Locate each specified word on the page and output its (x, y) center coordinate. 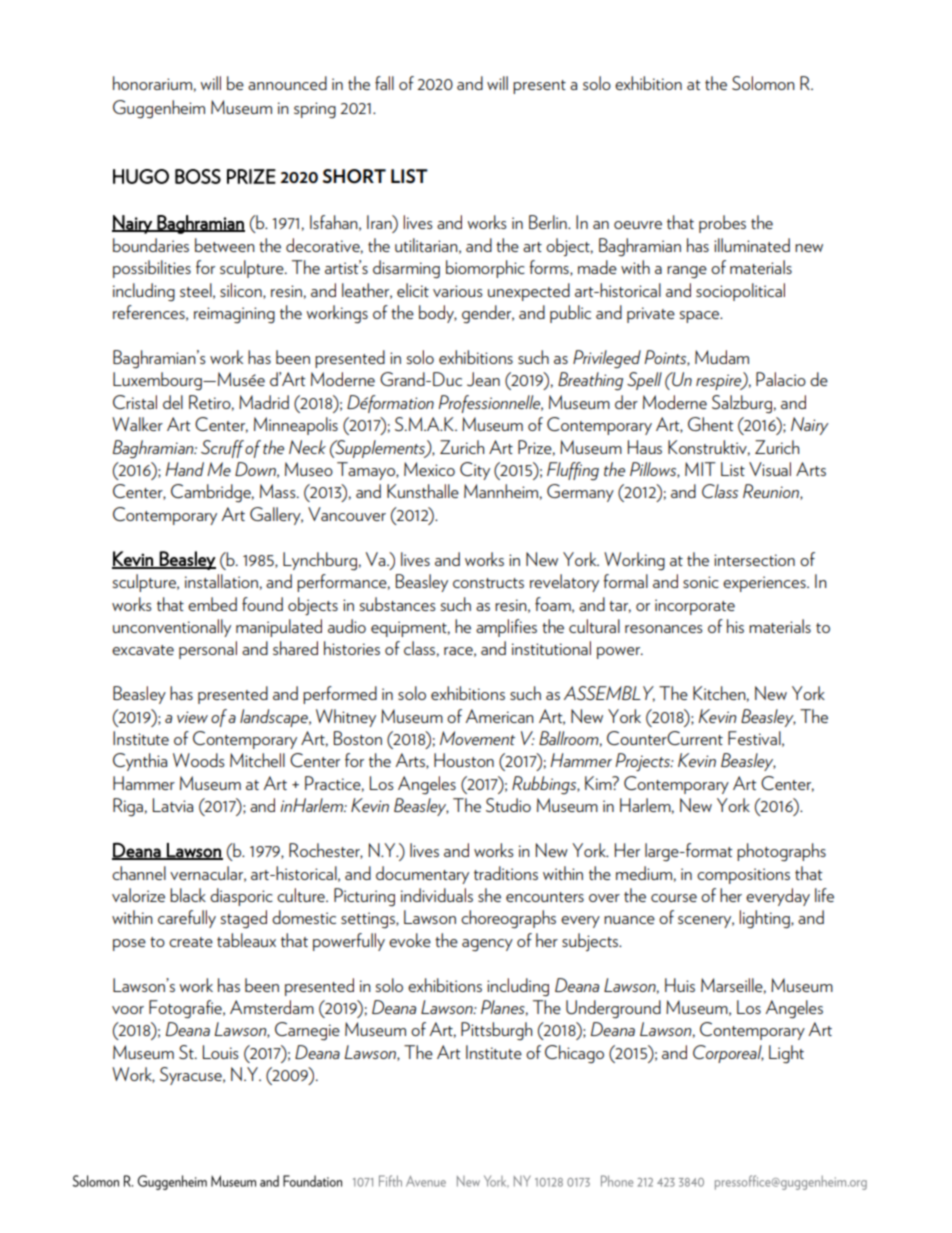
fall (384, 83)
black (188, 895)
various (458, 291)
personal (208, 650)
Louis (221, 1052)
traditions (506, 873)
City (475, 471)
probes (722, 224)
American (500, 716)
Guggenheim (159, 109)
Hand (184, 469)
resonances (664, 629)
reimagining (234, 315)
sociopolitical (740, 292)
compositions (743, 876)
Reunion (772, 492)
